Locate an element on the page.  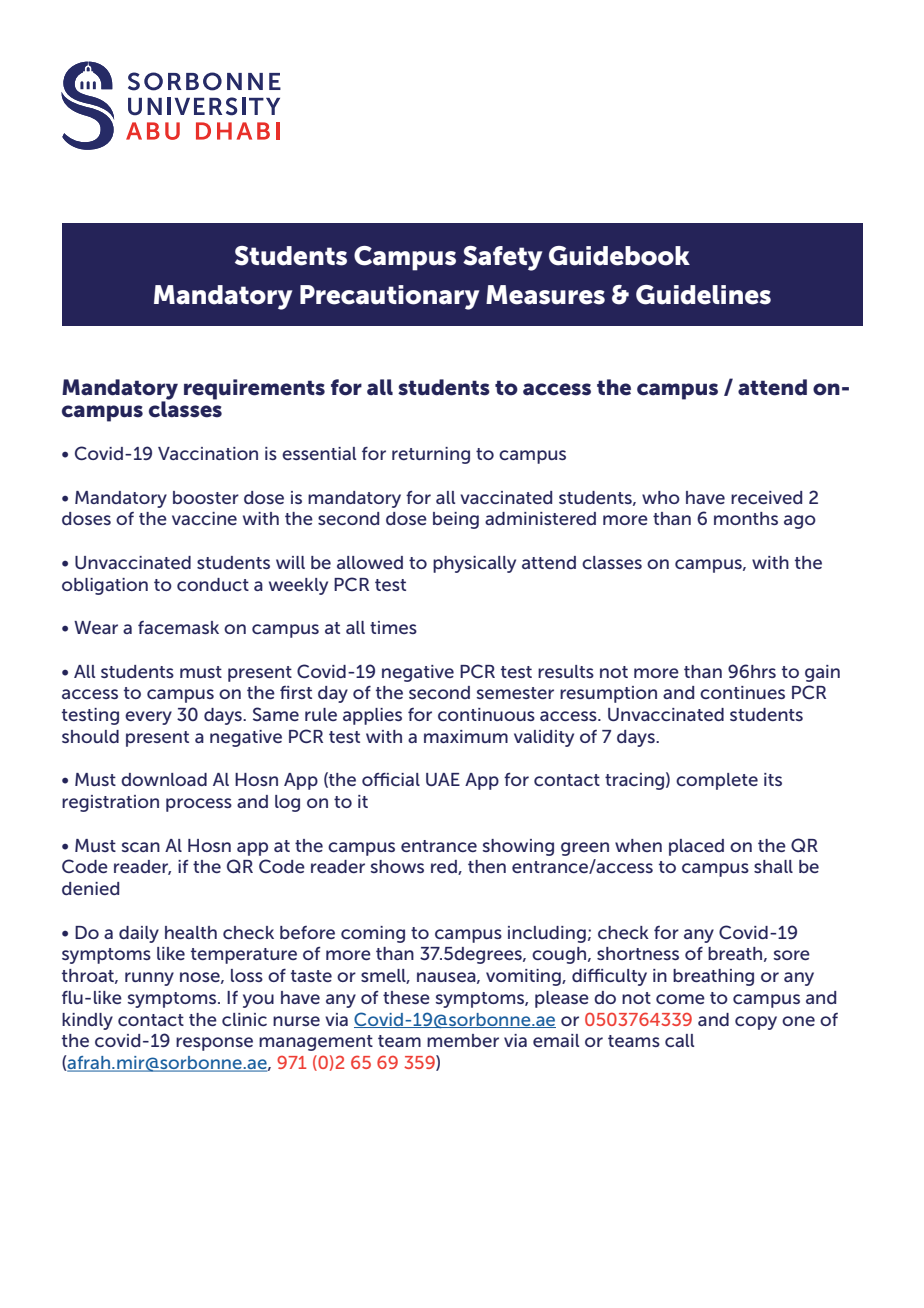
UAE is located at coordinates (443, 779).
